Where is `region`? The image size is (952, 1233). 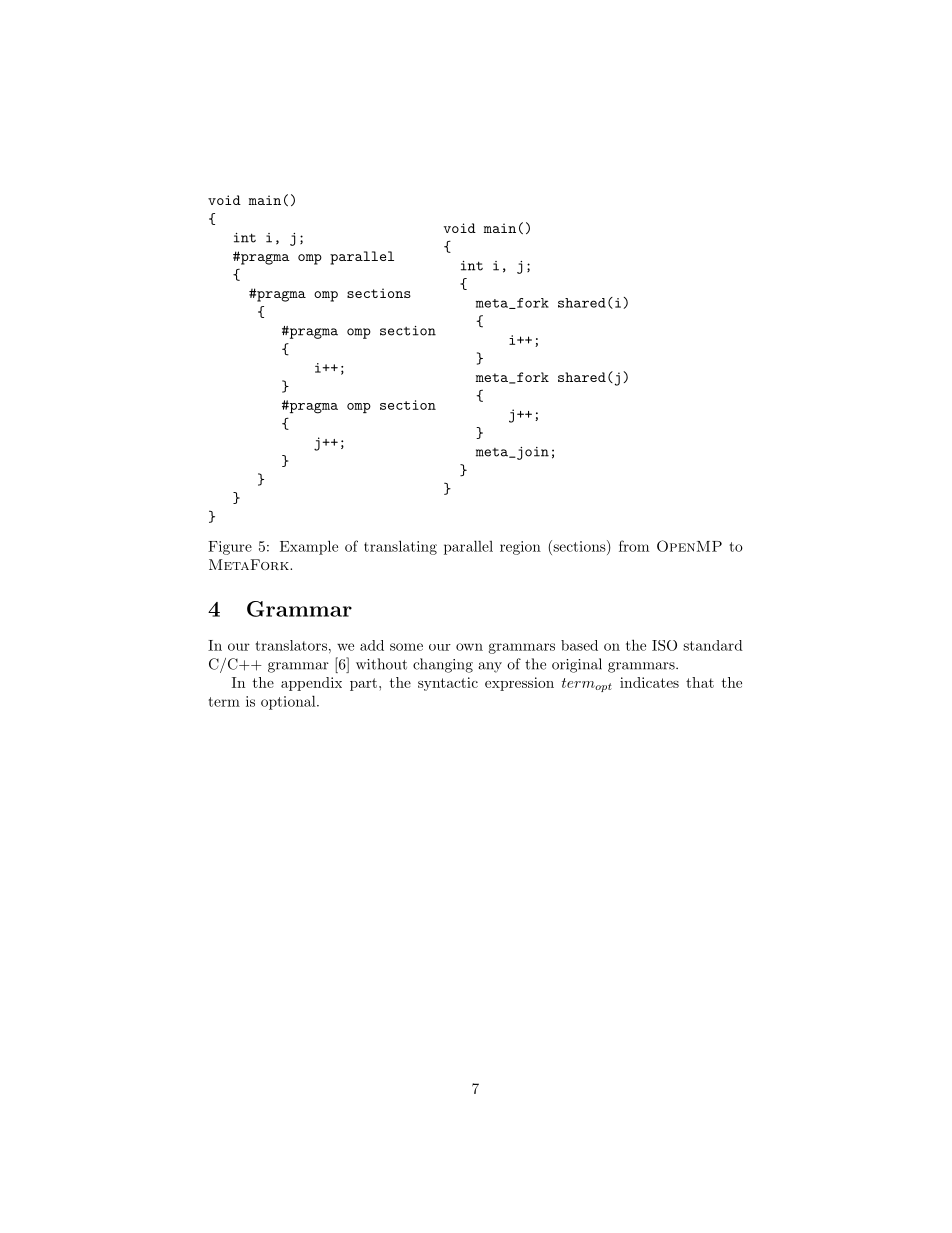
region is located at coordinates (520, 548).
